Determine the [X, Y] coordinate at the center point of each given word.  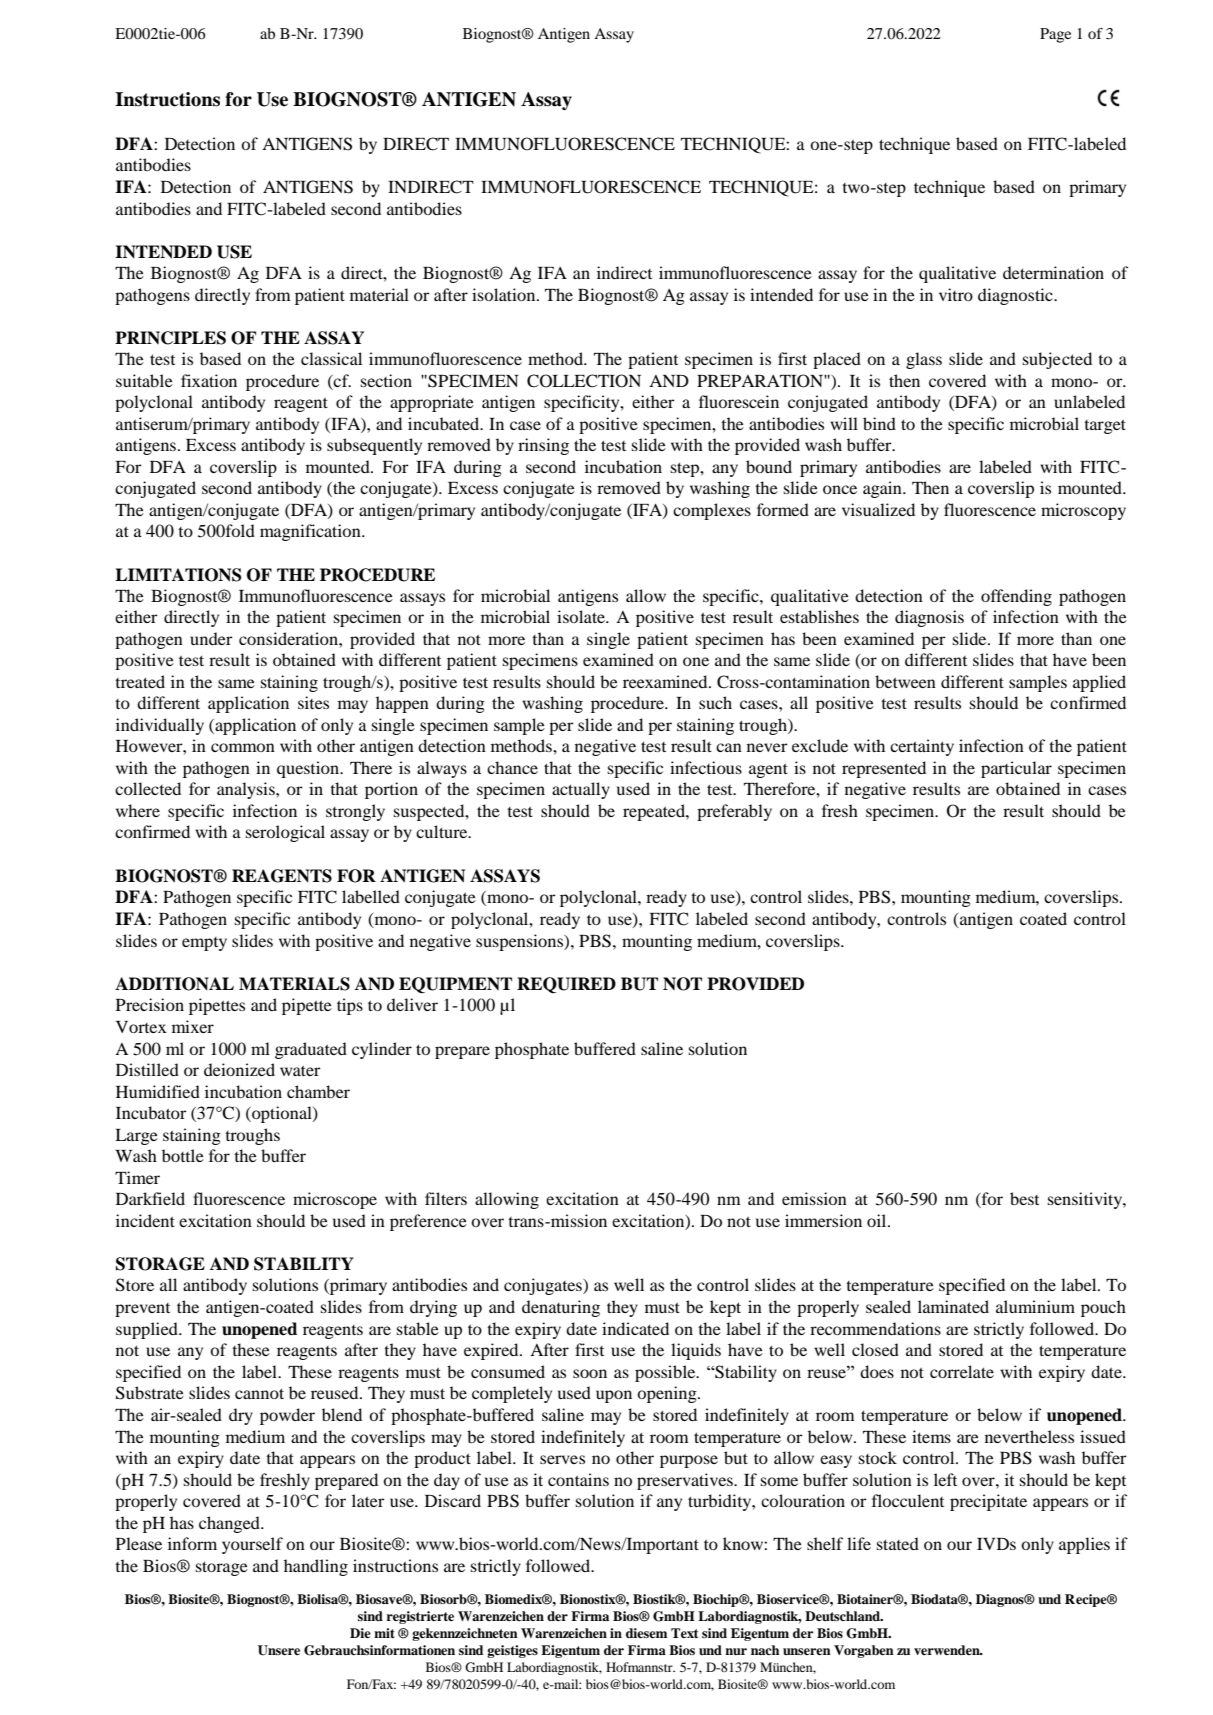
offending [1016, 597]
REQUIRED [566, 985]
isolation [505, 294]
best [1024, 1198]
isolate [582, 616]
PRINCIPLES [170, 338]
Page [1055, 35]
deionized [239, 1069]
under [211, 638]
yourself [252, 1545]
